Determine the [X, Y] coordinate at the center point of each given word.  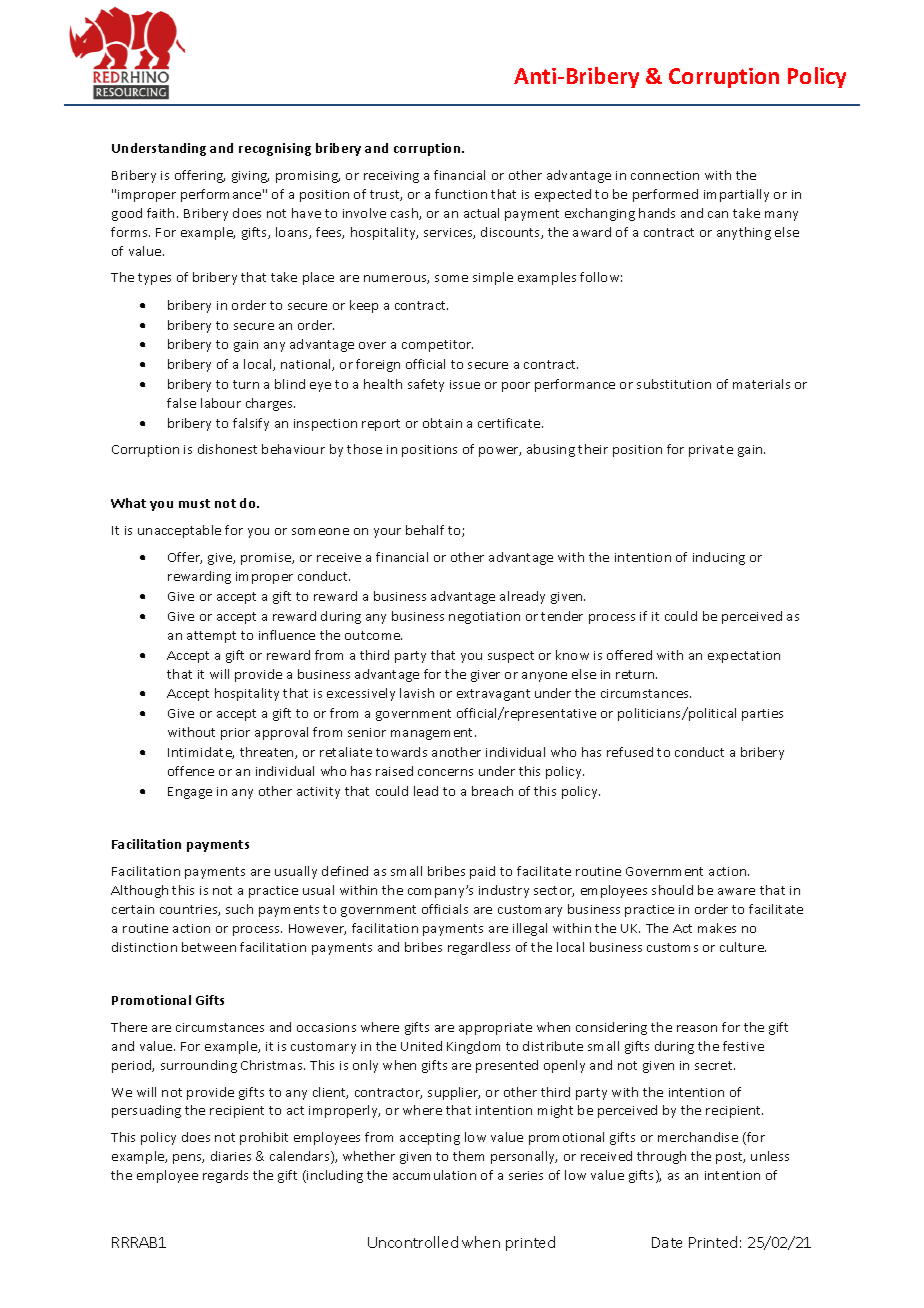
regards [225, 1176]
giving [250, 177]
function [461, 194]
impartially [736, 195]
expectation [744, 657]
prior [235, 734]
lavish [417, 693]
